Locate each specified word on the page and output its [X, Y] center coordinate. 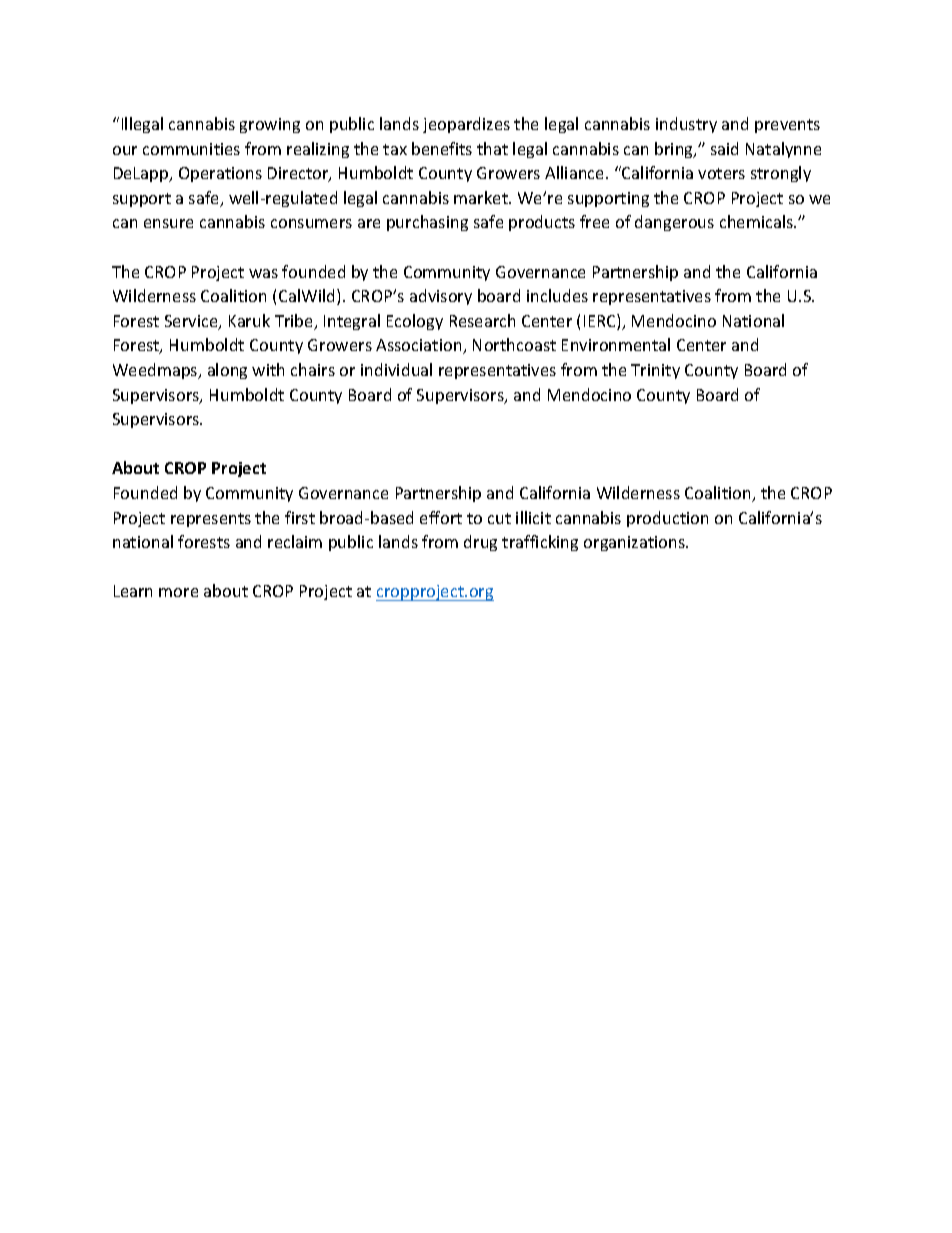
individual [396, 369]
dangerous [674, 223]
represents [211, 520]
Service [192, 322]
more [178, 592]
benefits [442, 148]
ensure [168, 223]
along [227, 371]
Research [482, 320]
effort [441, 517]
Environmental [616, 344]
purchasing [427, 223]
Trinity [655, 371]
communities [191, 149]
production [667, 519]
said [724, 148]
